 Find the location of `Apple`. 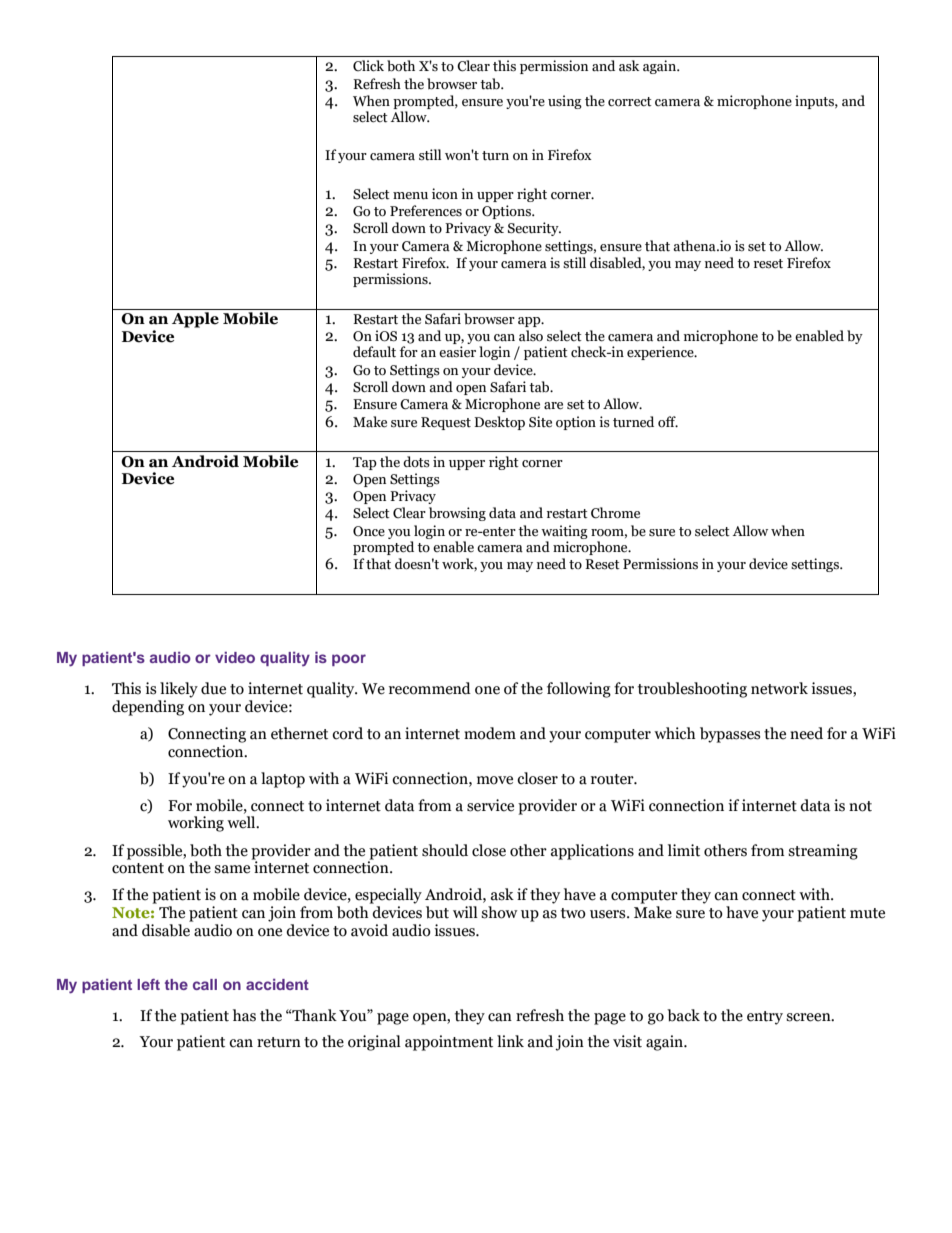

Apple is located at coordinates (195, 320).
